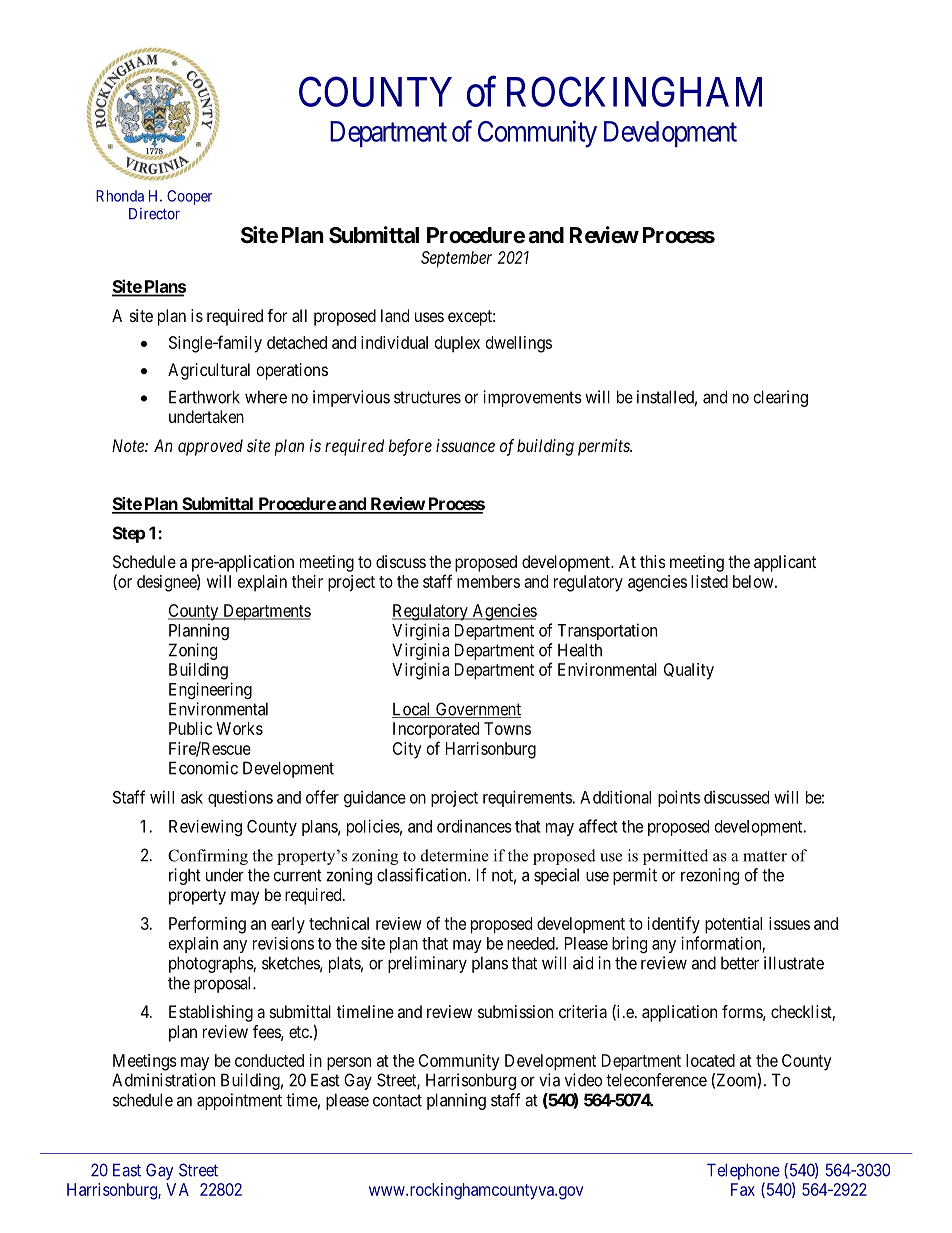 The height and width of the image is (1233, 952). Describe the element at coordinates (689, 671) in the image. I see `Quality` at that location.
